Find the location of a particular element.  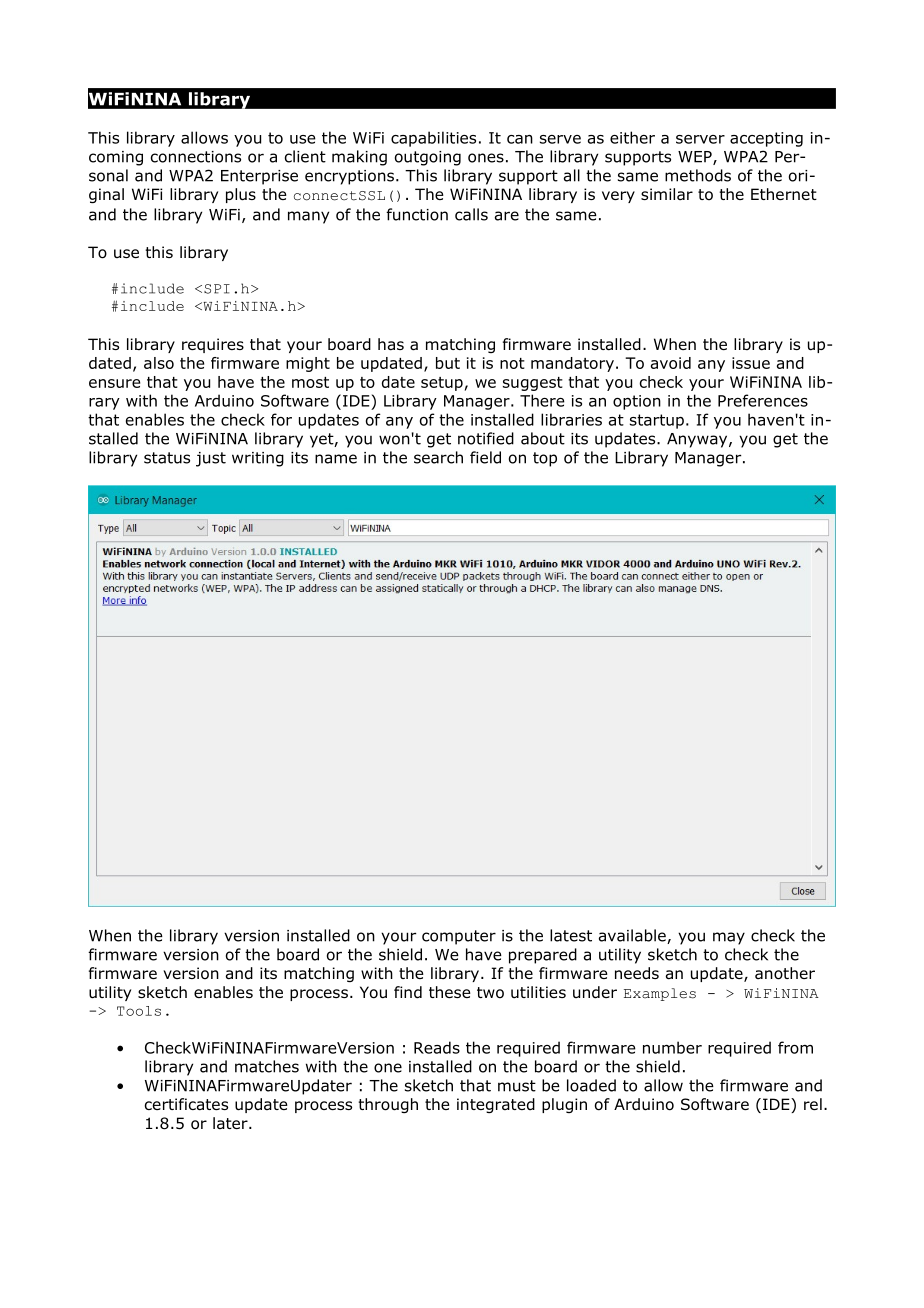

computer is located at coordinates (459, 937).
